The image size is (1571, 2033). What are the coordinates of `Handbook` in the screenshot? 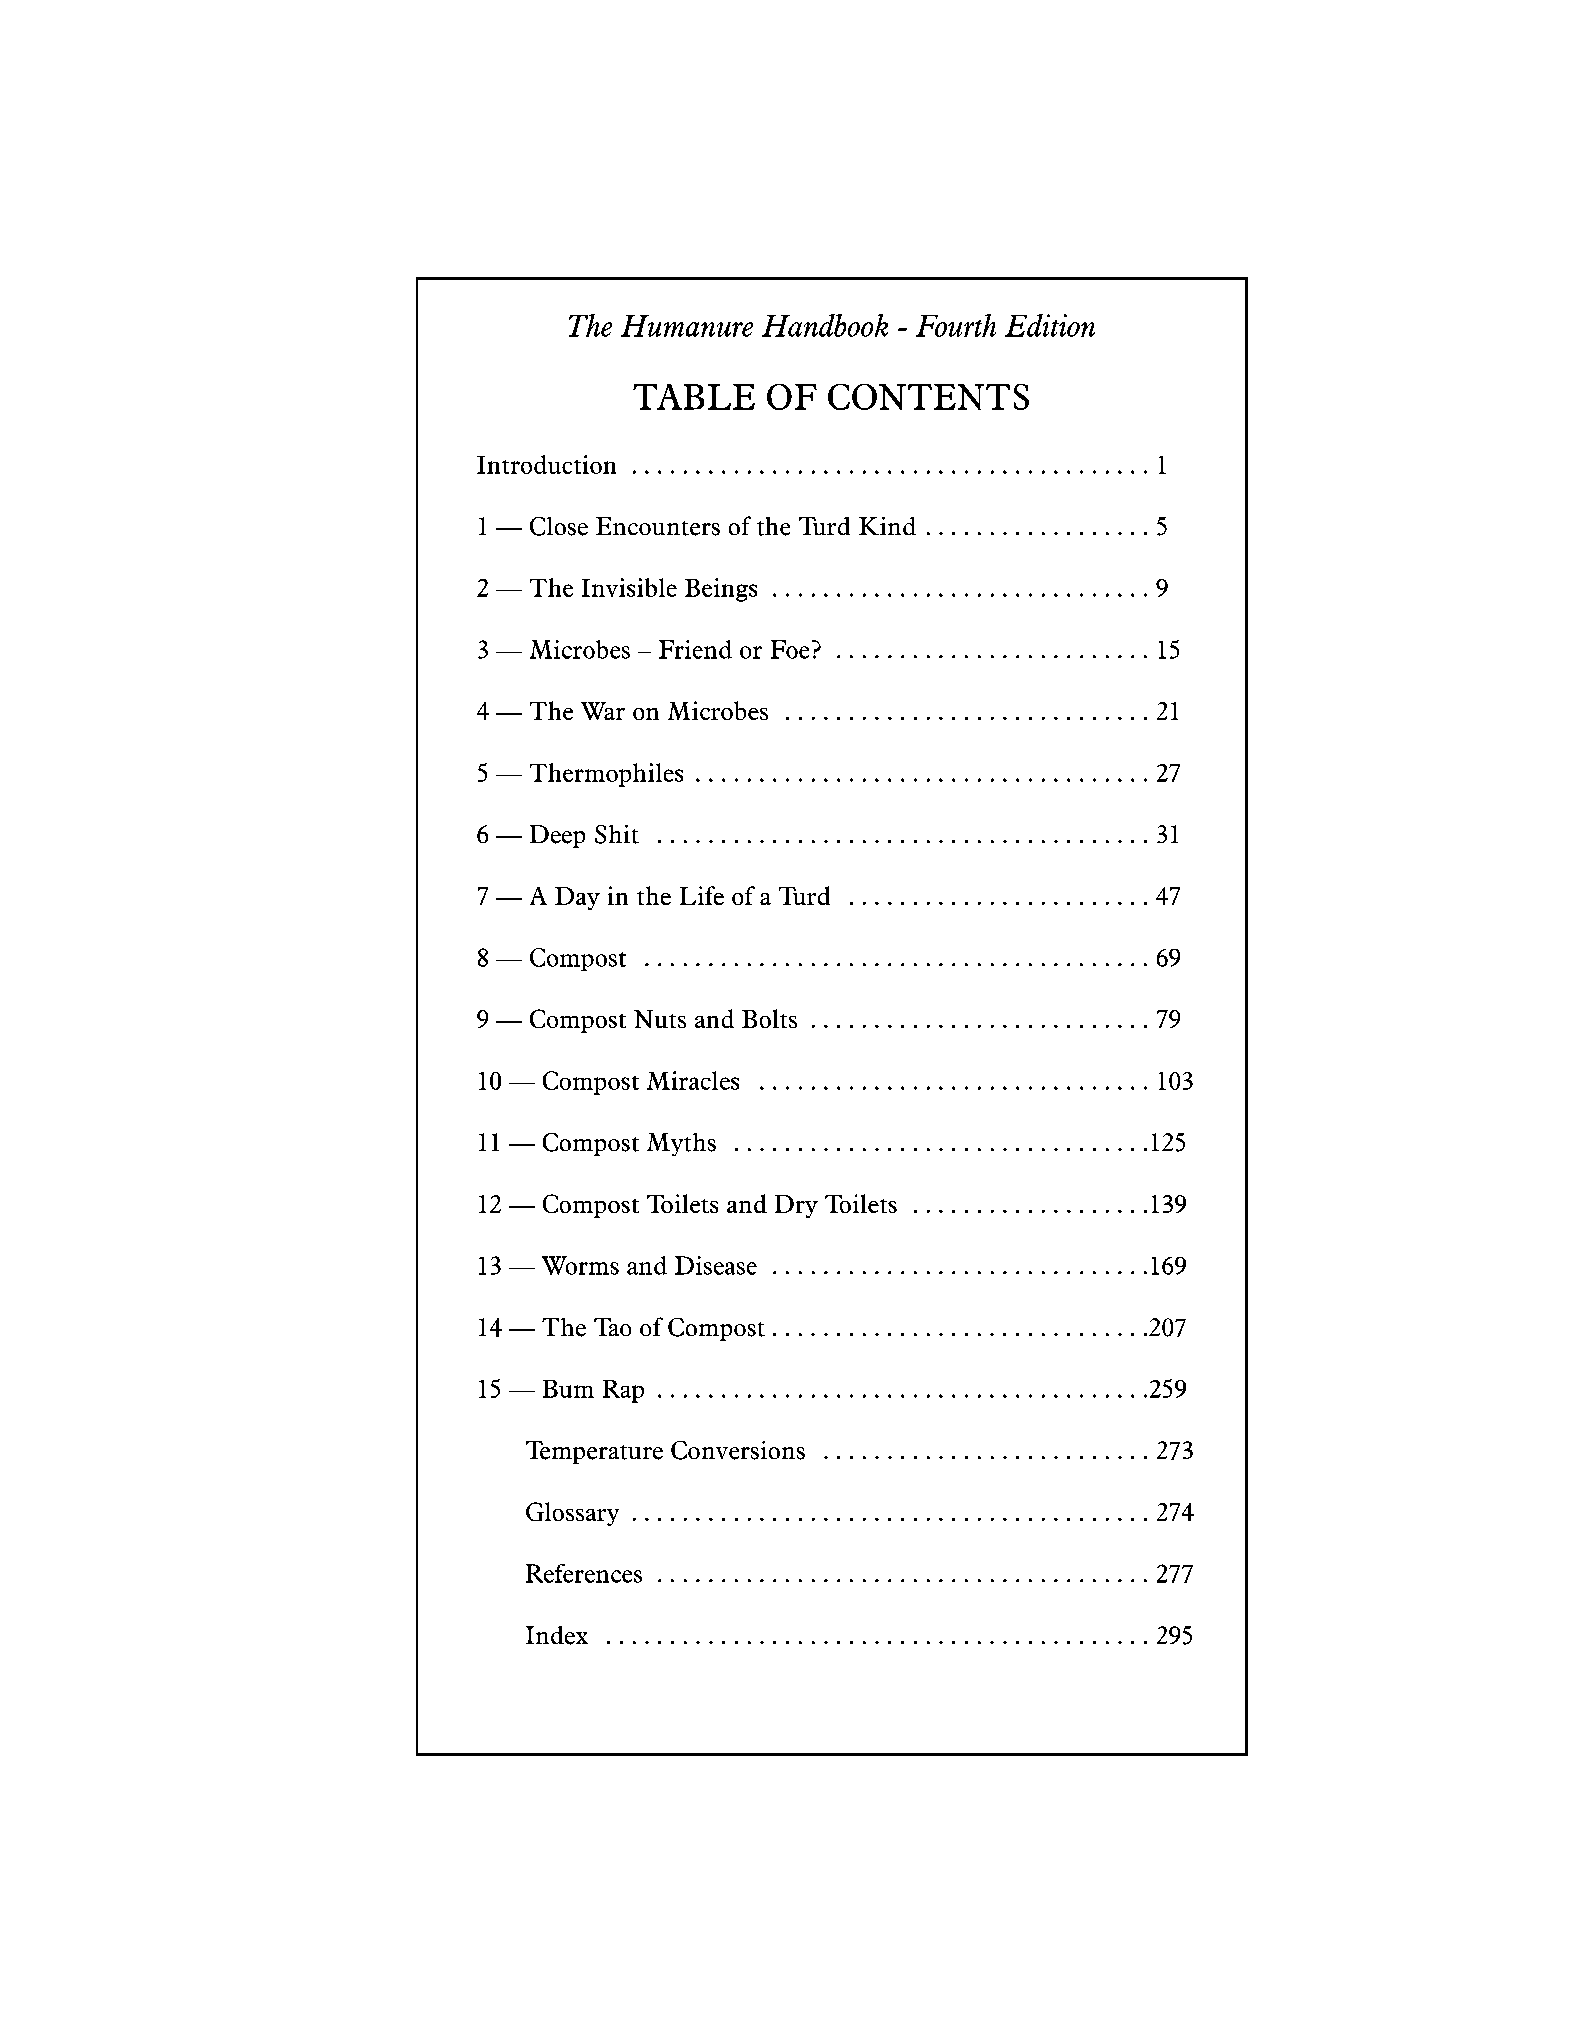 It's located at (825, 325).
